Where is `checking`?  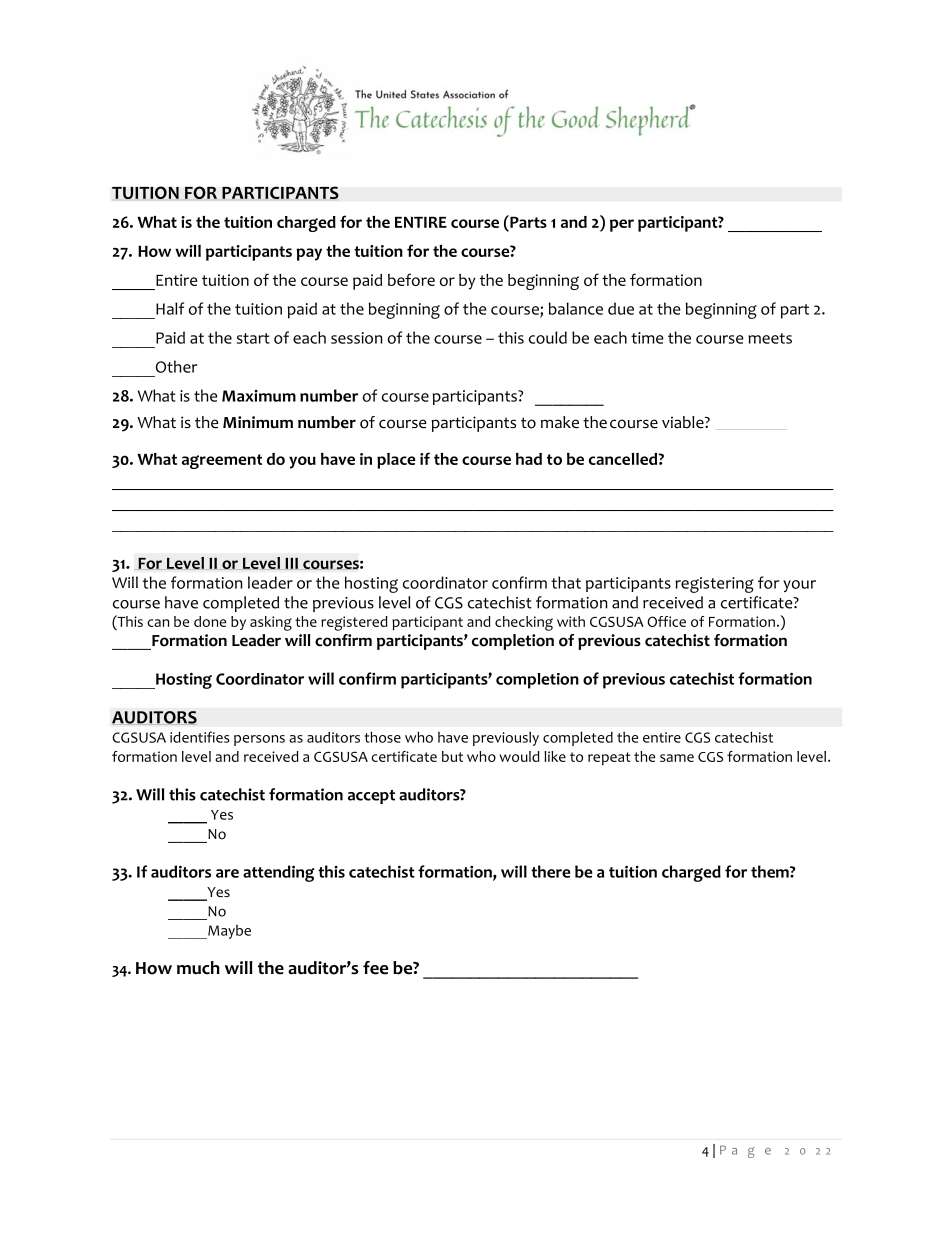 checking is located at coordinates (524, 623).
